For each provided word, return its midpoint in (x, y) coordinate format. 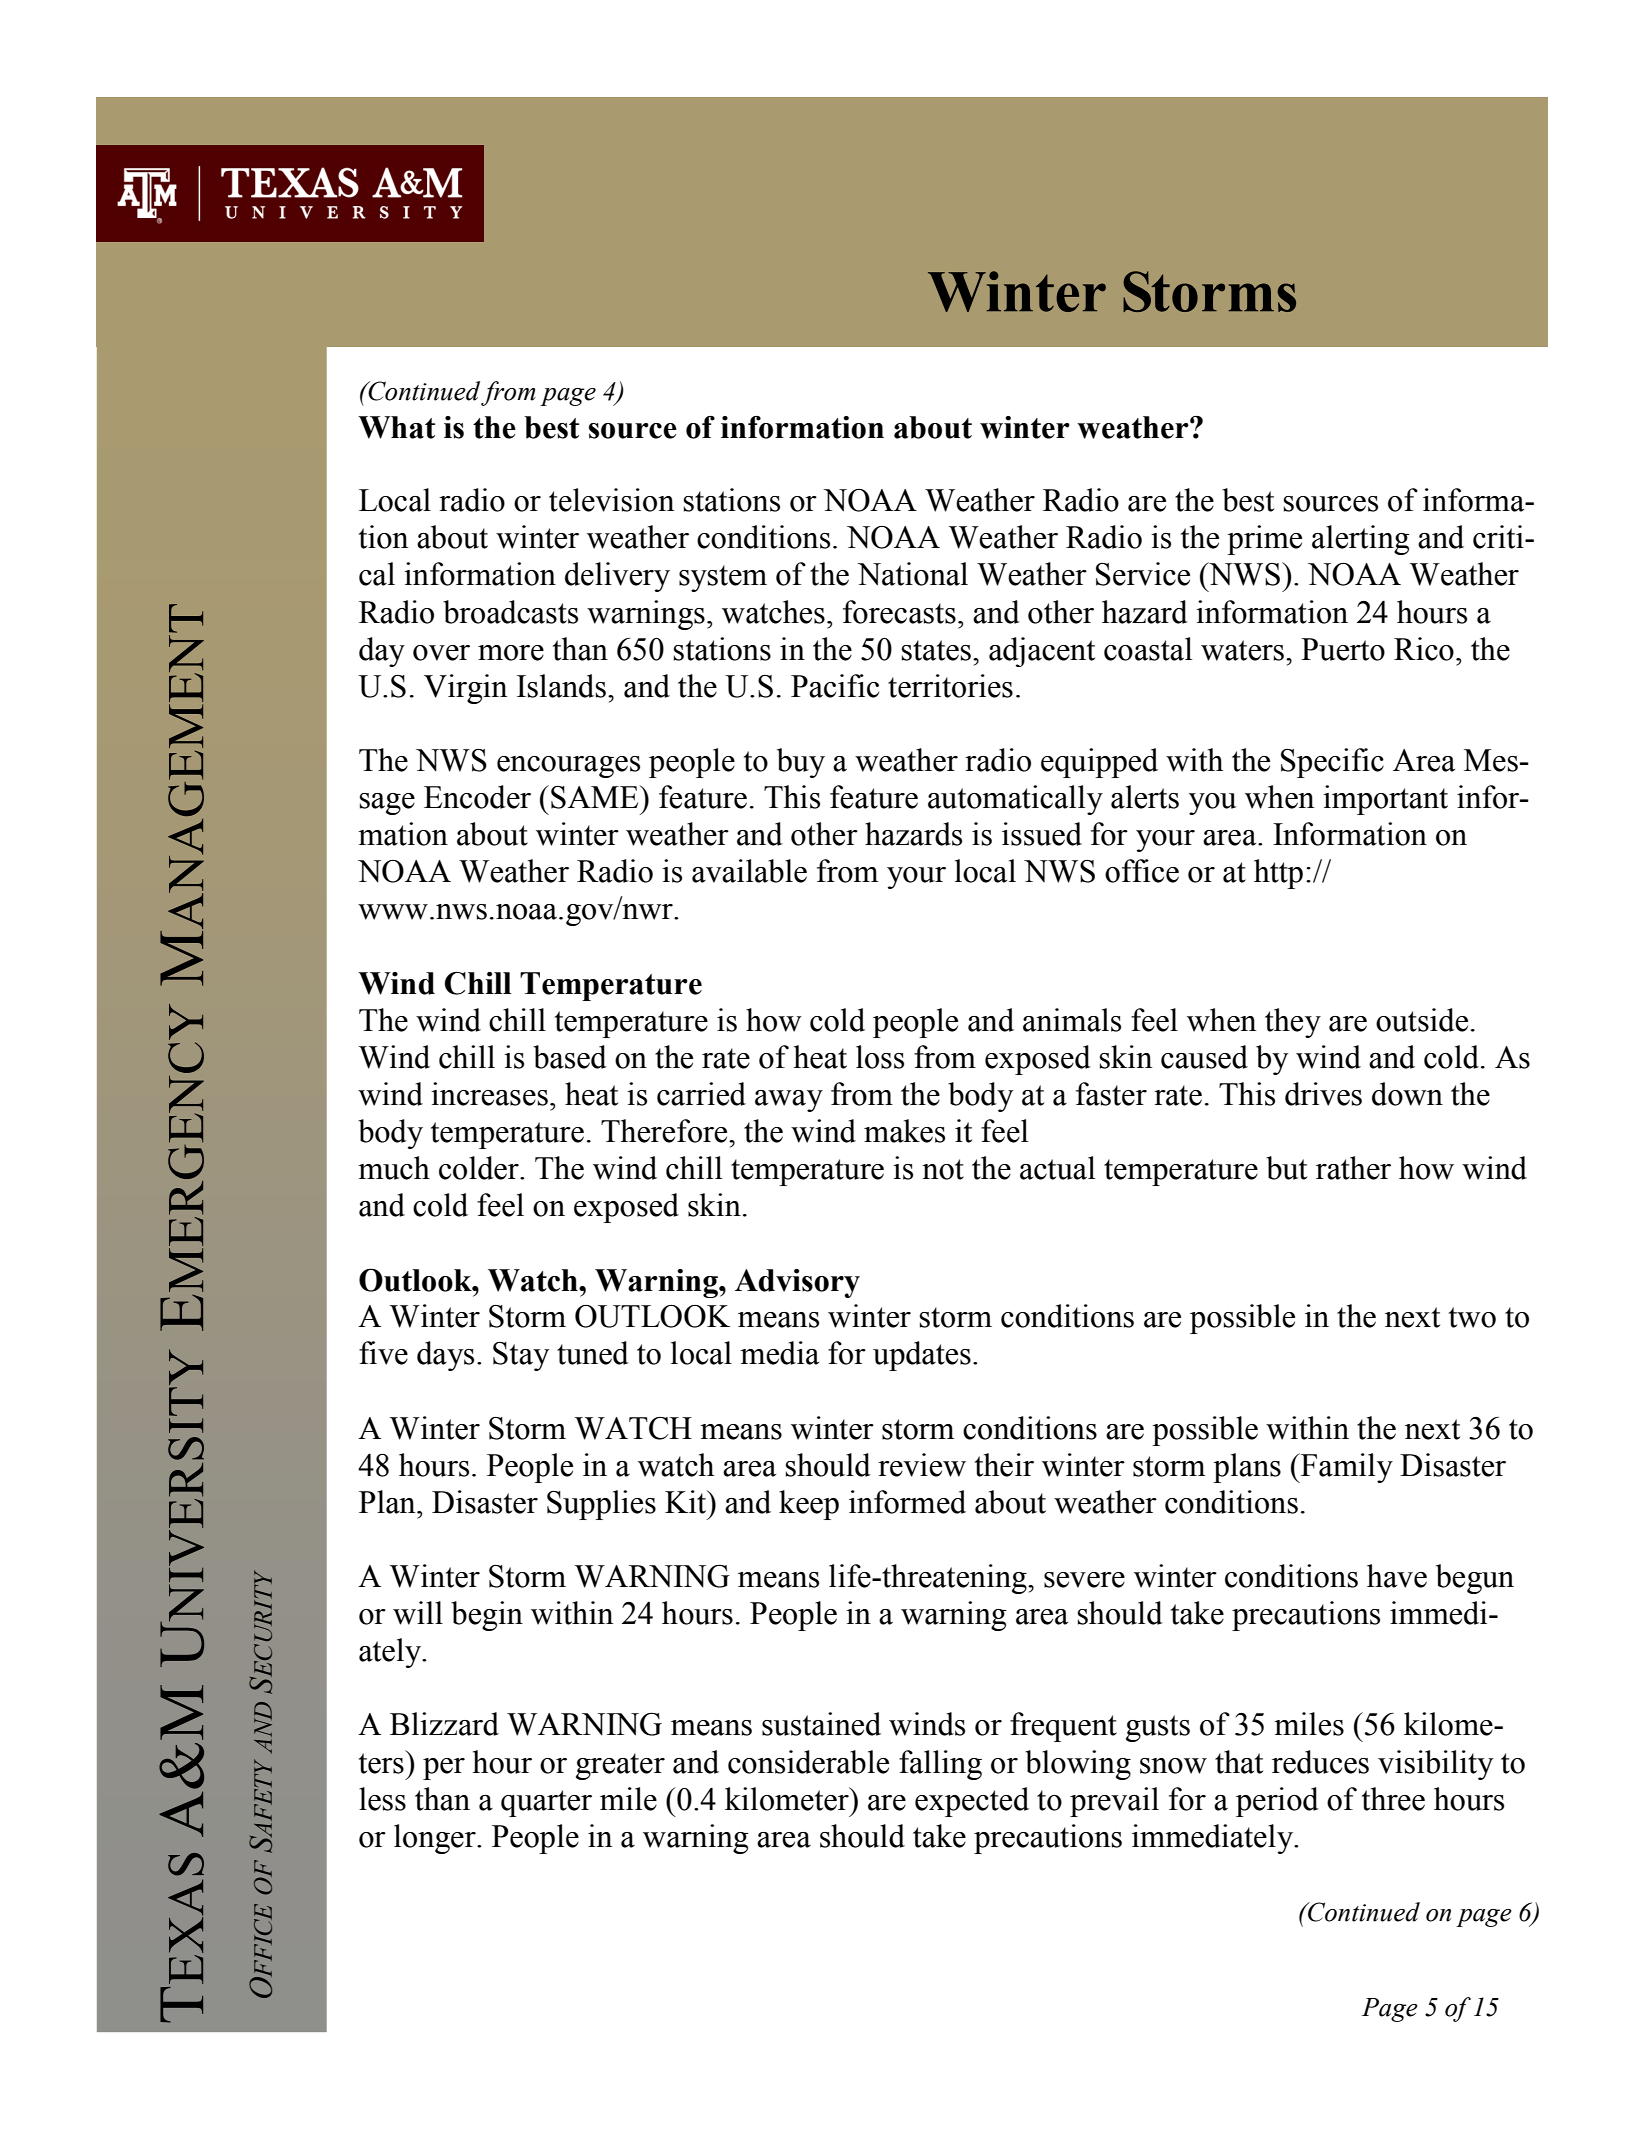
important (1385, 800)
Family (1346, 1468)
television (611, 500)
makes (904, 1131)
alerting (1361, 540)
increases (489, 1094)
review (922, 1465)
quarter (546, 1803)
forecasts (899, 612)
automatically (1015, 800)
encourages (568, 767)
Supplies (601, 1505)
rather (1353, 1168)
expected (972, 1802)
